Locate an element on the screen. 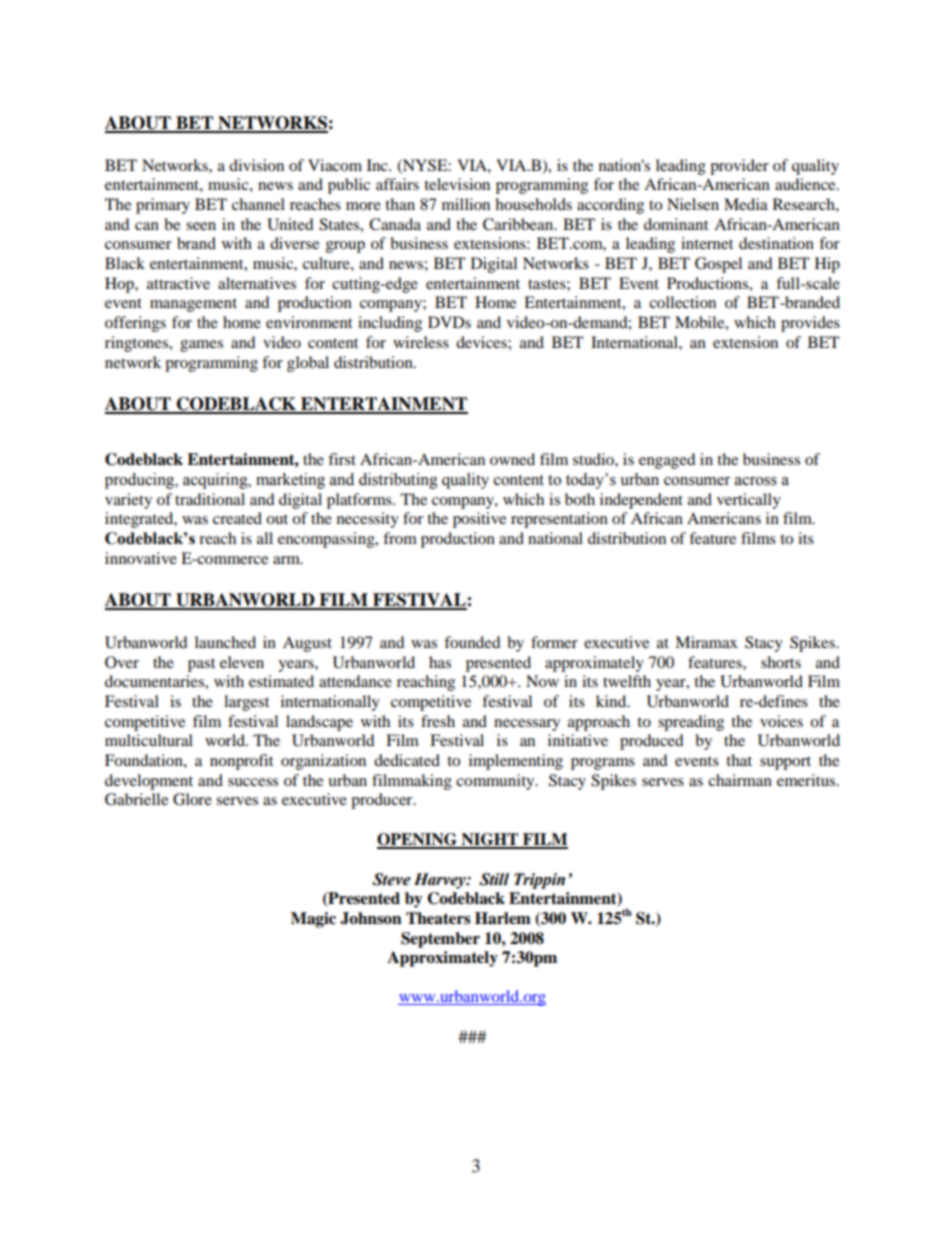 The image size is (952, 1233). primary is located at coordinates (163, 206).
